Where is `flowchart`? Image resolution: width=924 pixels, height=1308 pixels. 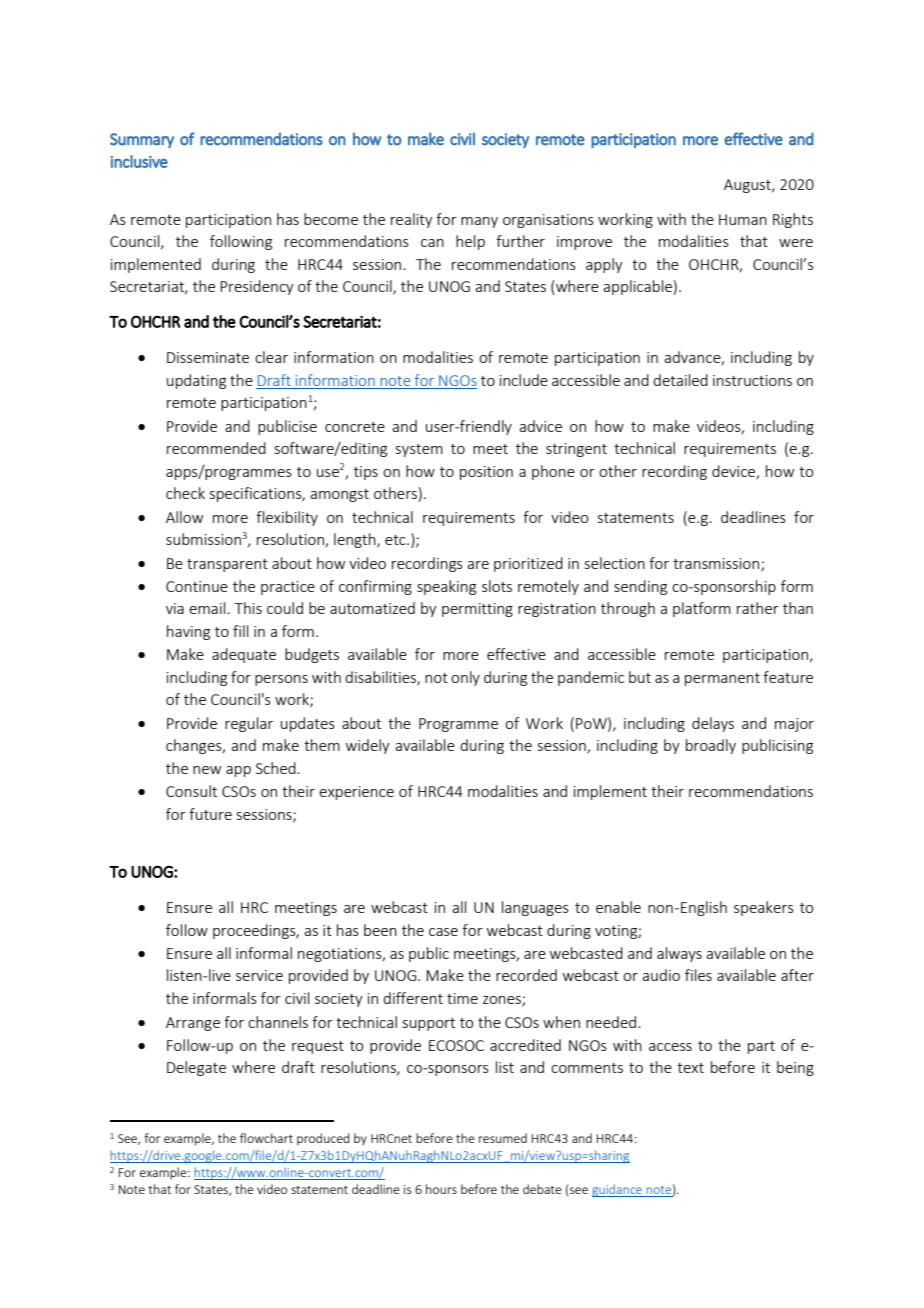
flowchart is located at coordinates (266, 1138).
